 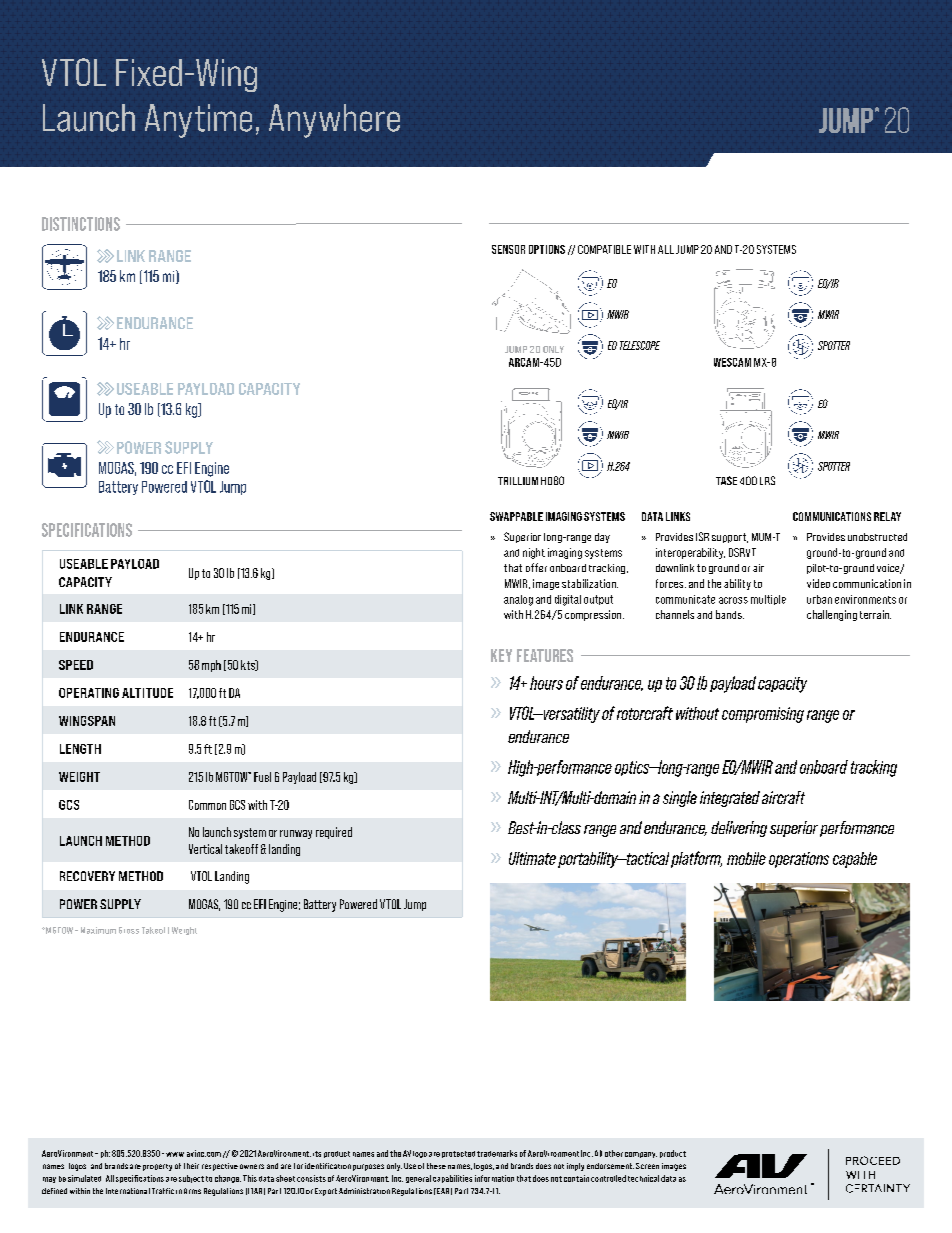 What do you see at coordinates (832, 615) in the page?
I see `challenging` at bounding box center [832, 615].
